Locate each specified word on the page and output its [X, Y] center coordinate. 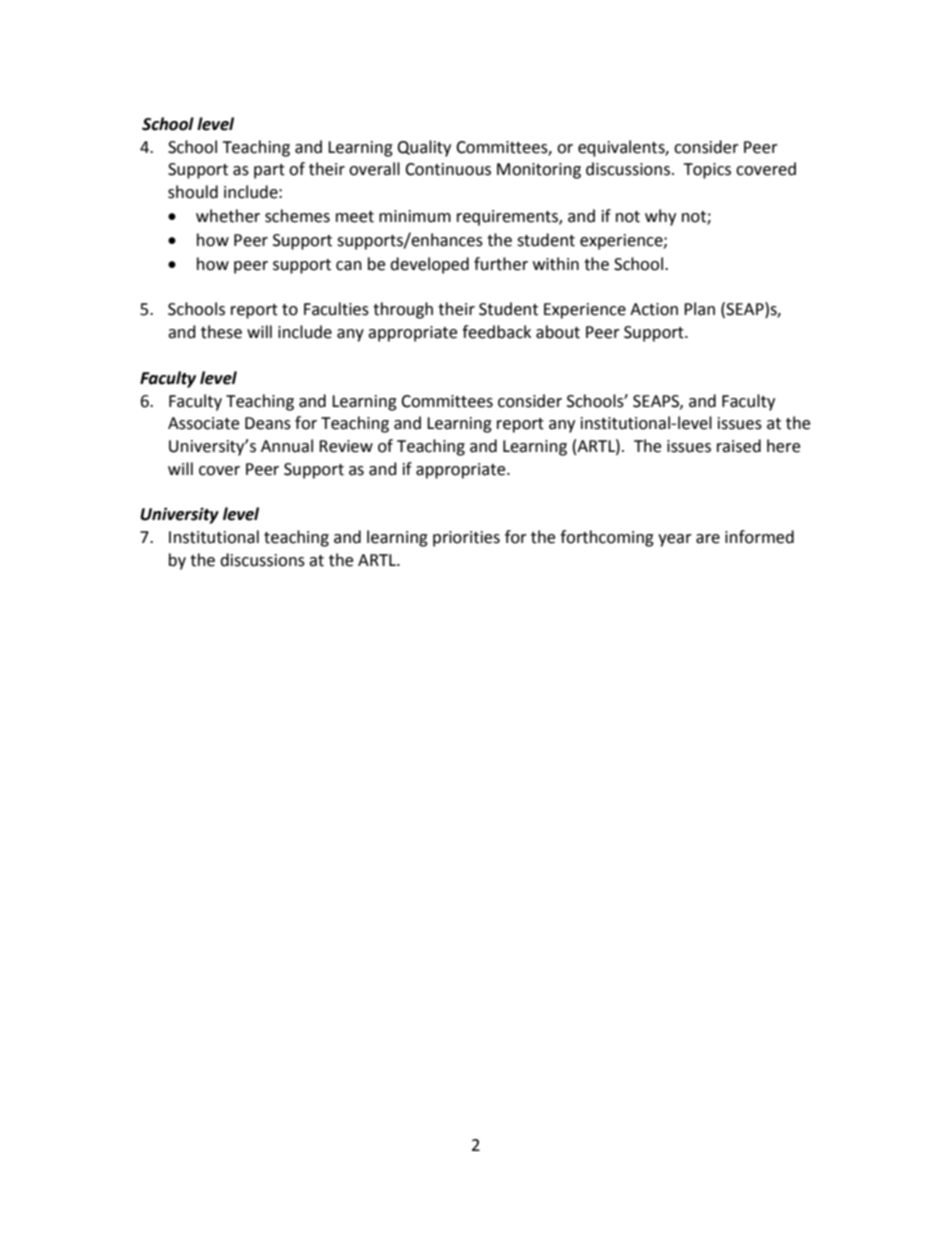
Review [346, 446]
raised [739, 446]
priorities [466, 539]
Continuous [448, 169]
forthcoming [607, 538]
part [269, 171]
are [708, 539]
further [501, 264]
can [349, 266]
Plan [699, 309]
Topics [707, 171]
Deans [268, 423]
